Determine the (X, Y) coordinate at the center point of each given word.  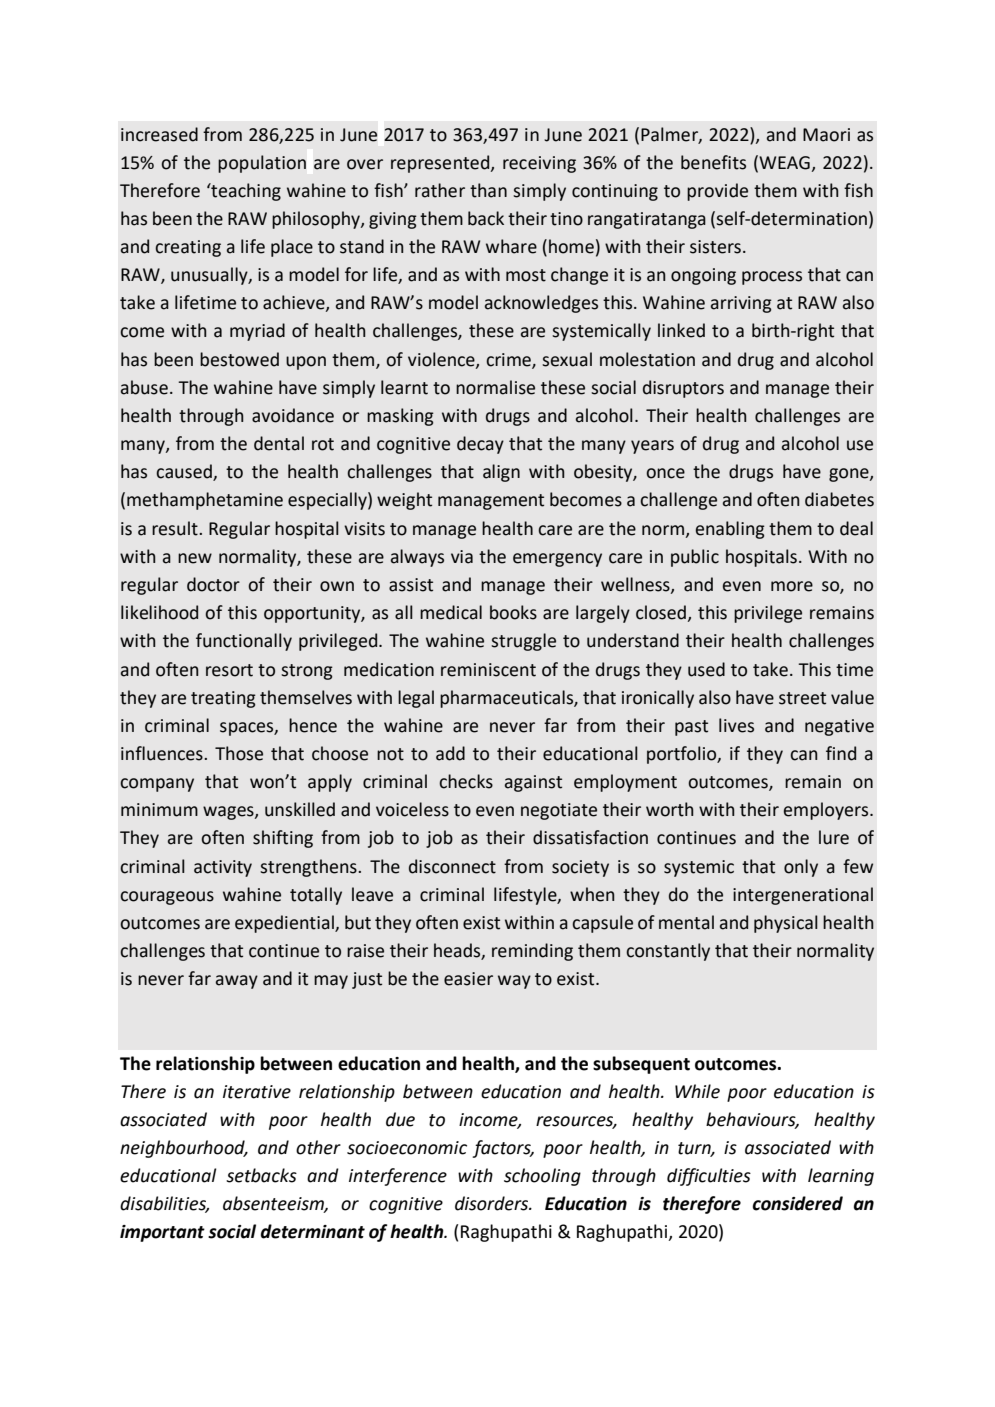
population (262, 164)
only (801, 868)
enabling (730, 530)
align (501, 473)
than (488, 190)
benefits (713, 162)
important (162, 1233)
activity (223, 868)
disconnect (452, 866)
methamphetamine (205, 501)
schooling (542, 1177)
